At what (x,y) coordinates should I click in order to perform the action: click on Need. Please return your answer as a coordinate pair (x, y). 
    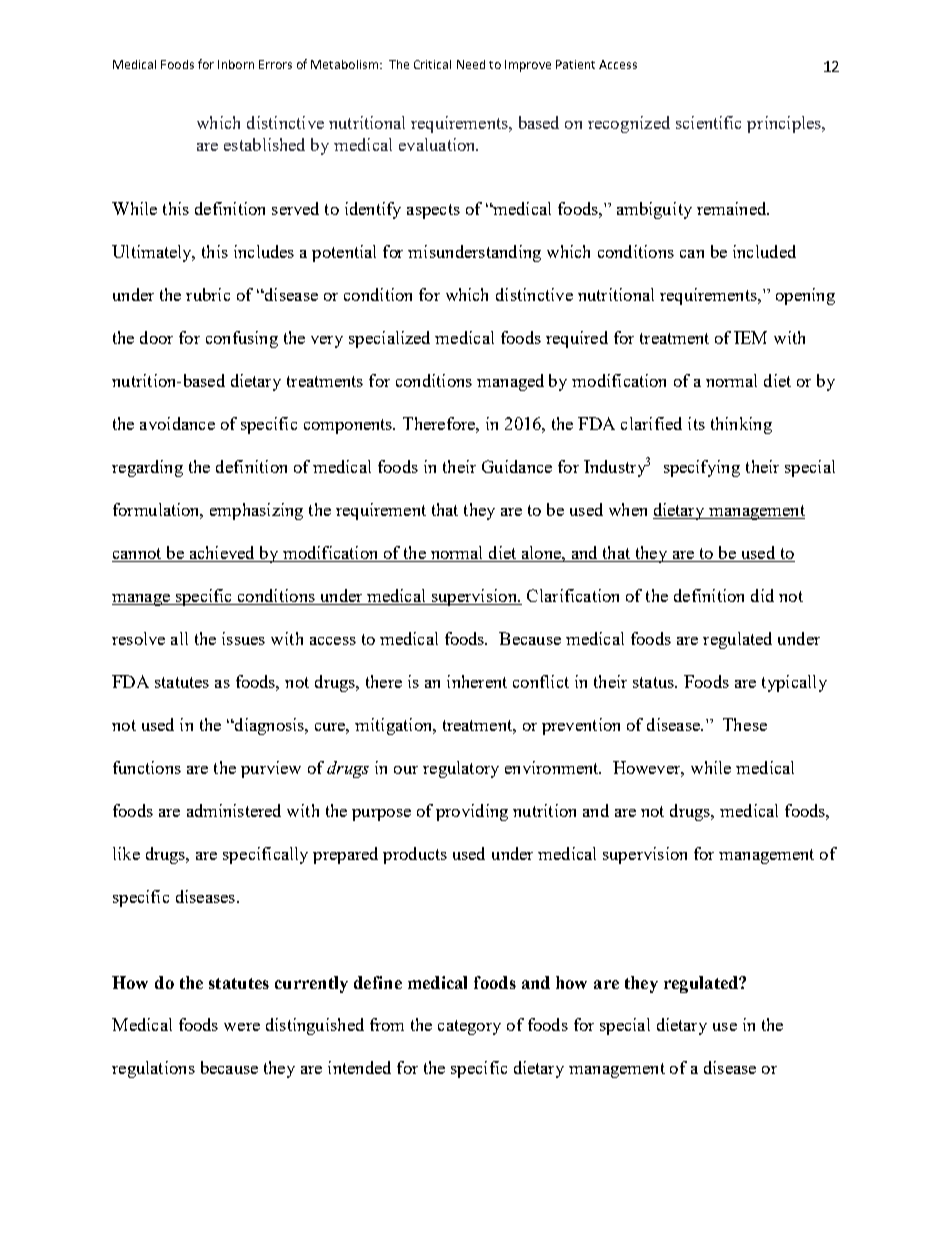
    Looking at the image, I should click on (471, 64).
